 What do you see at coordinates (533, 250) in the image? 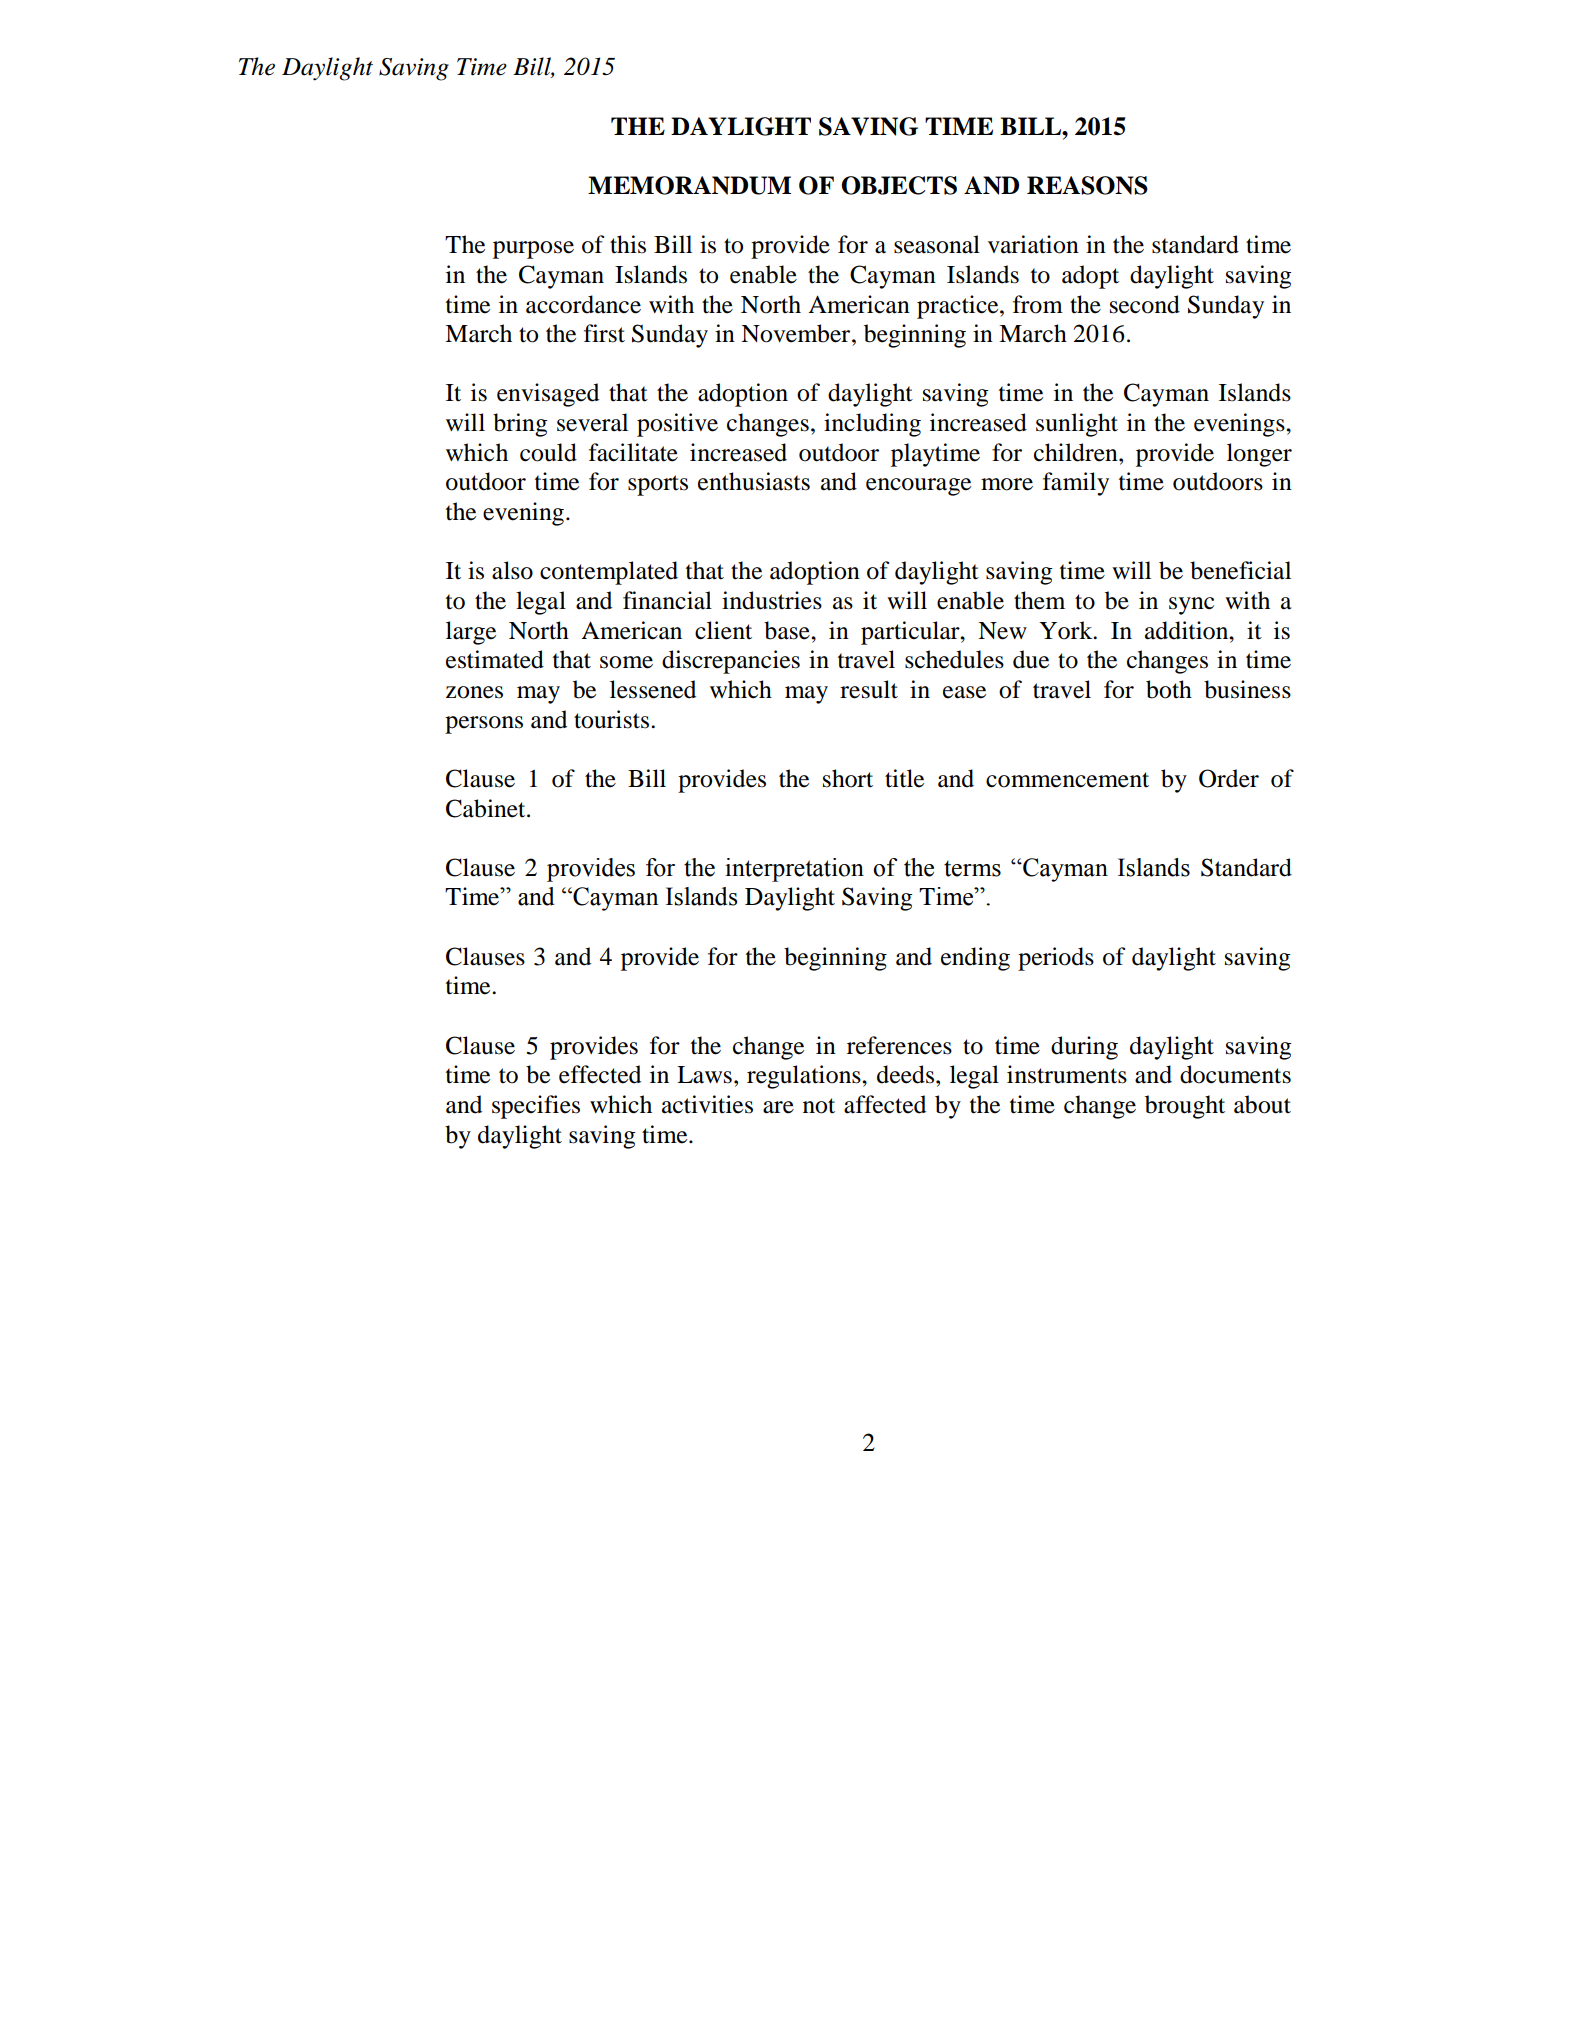
I see `purpose` at bounding box center [533, 250].
